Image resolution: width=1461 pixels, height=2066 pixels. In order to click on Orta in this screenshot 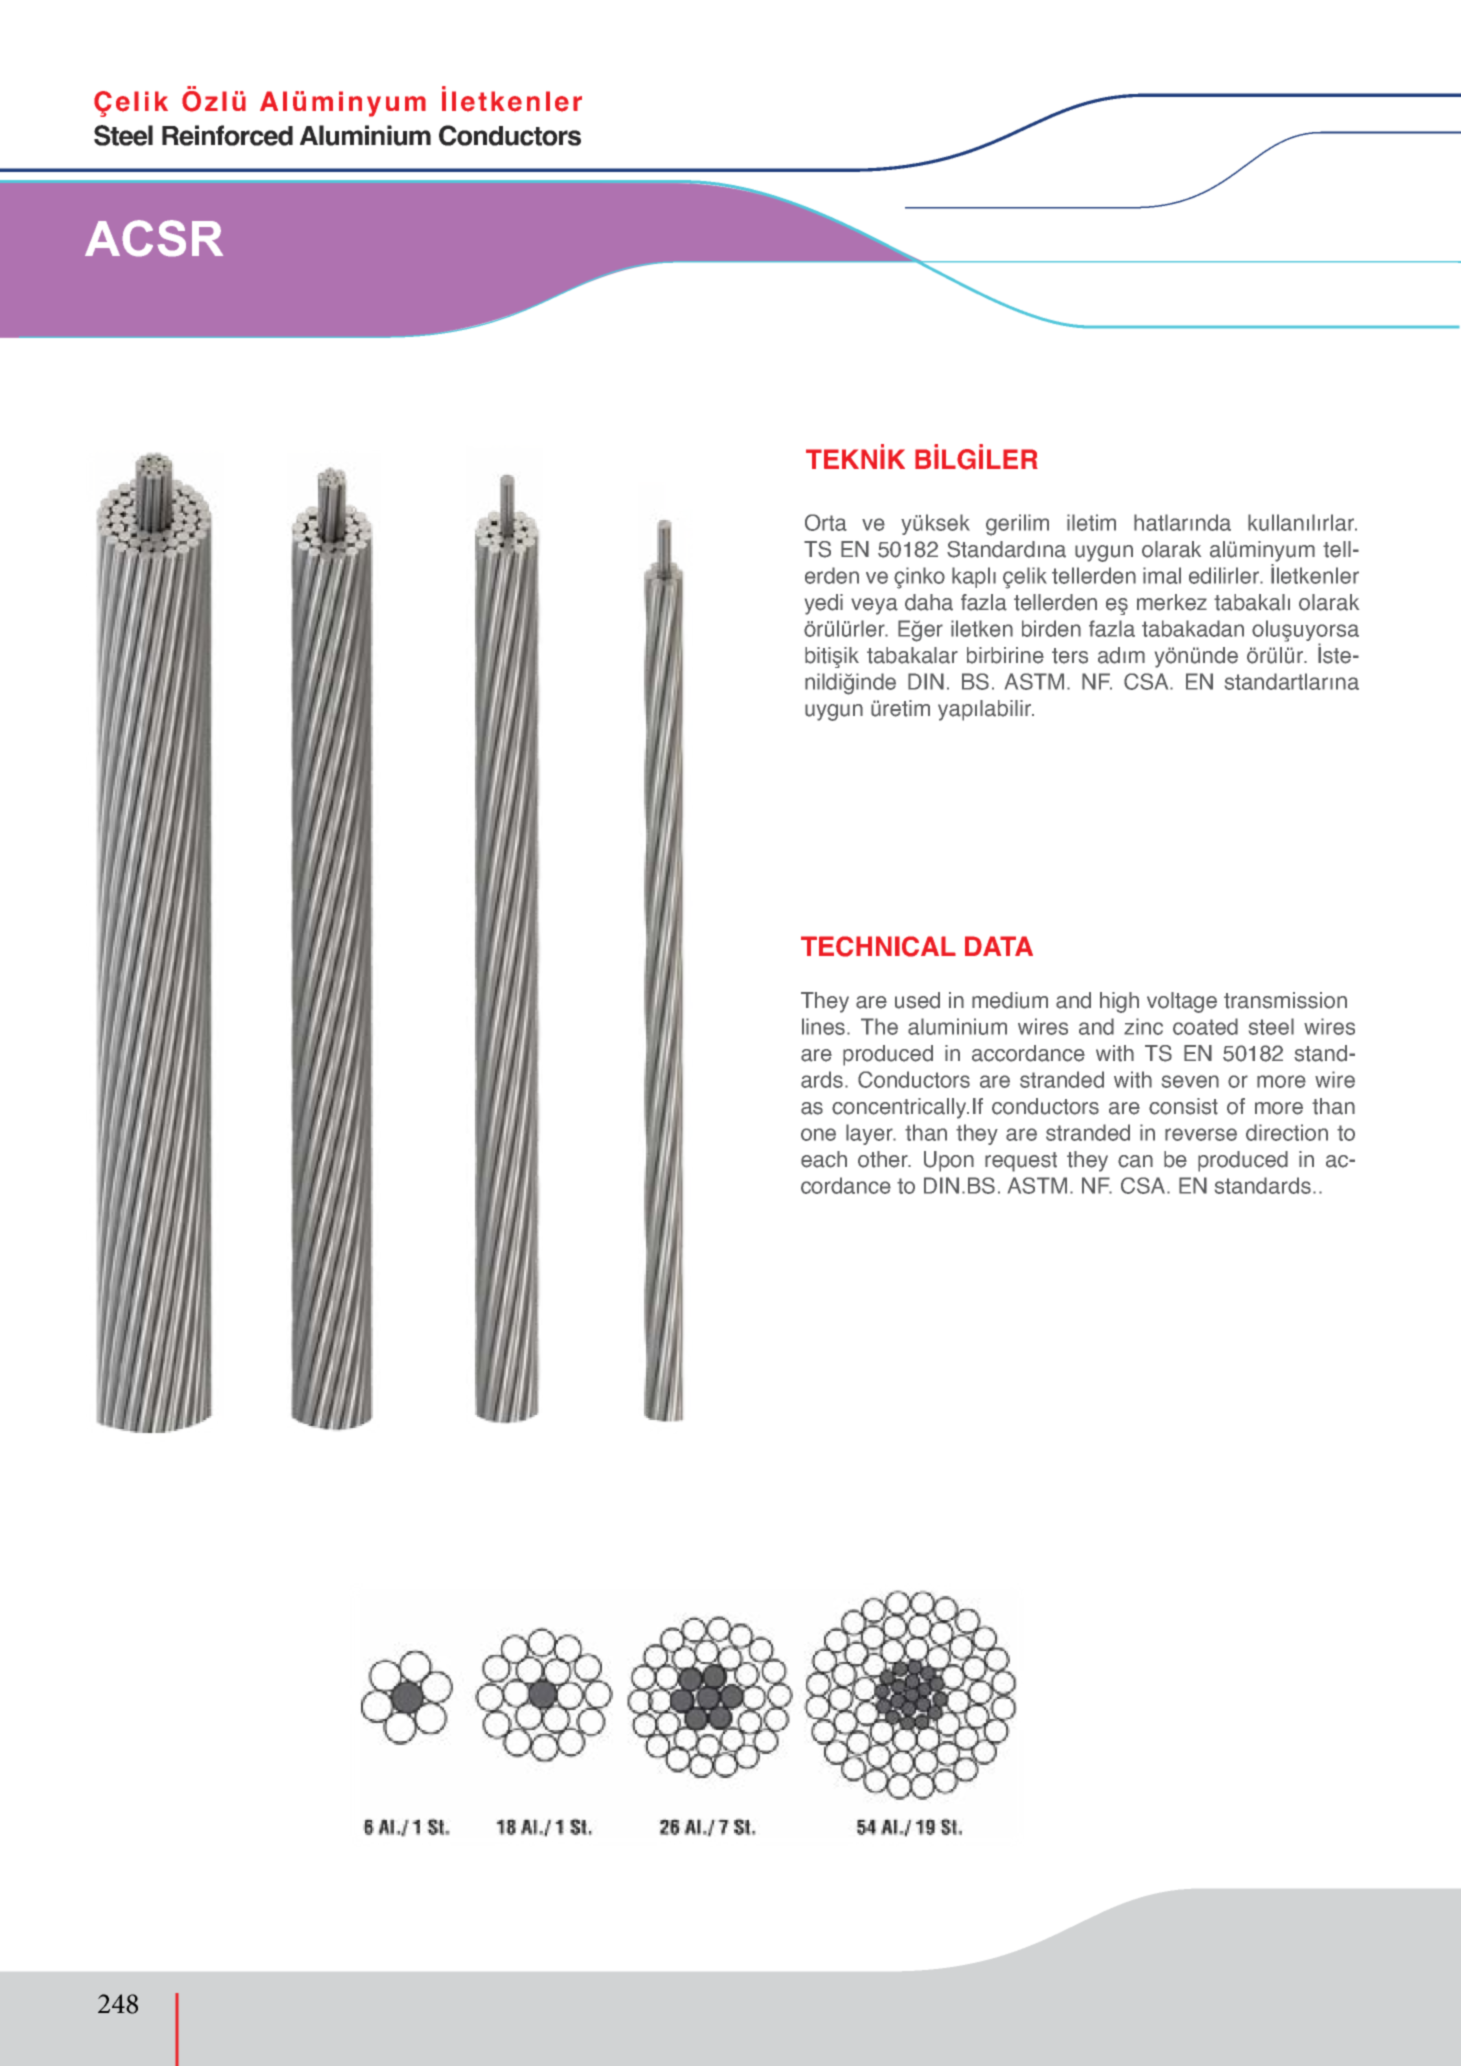, I will do `click(826, 522)`.
